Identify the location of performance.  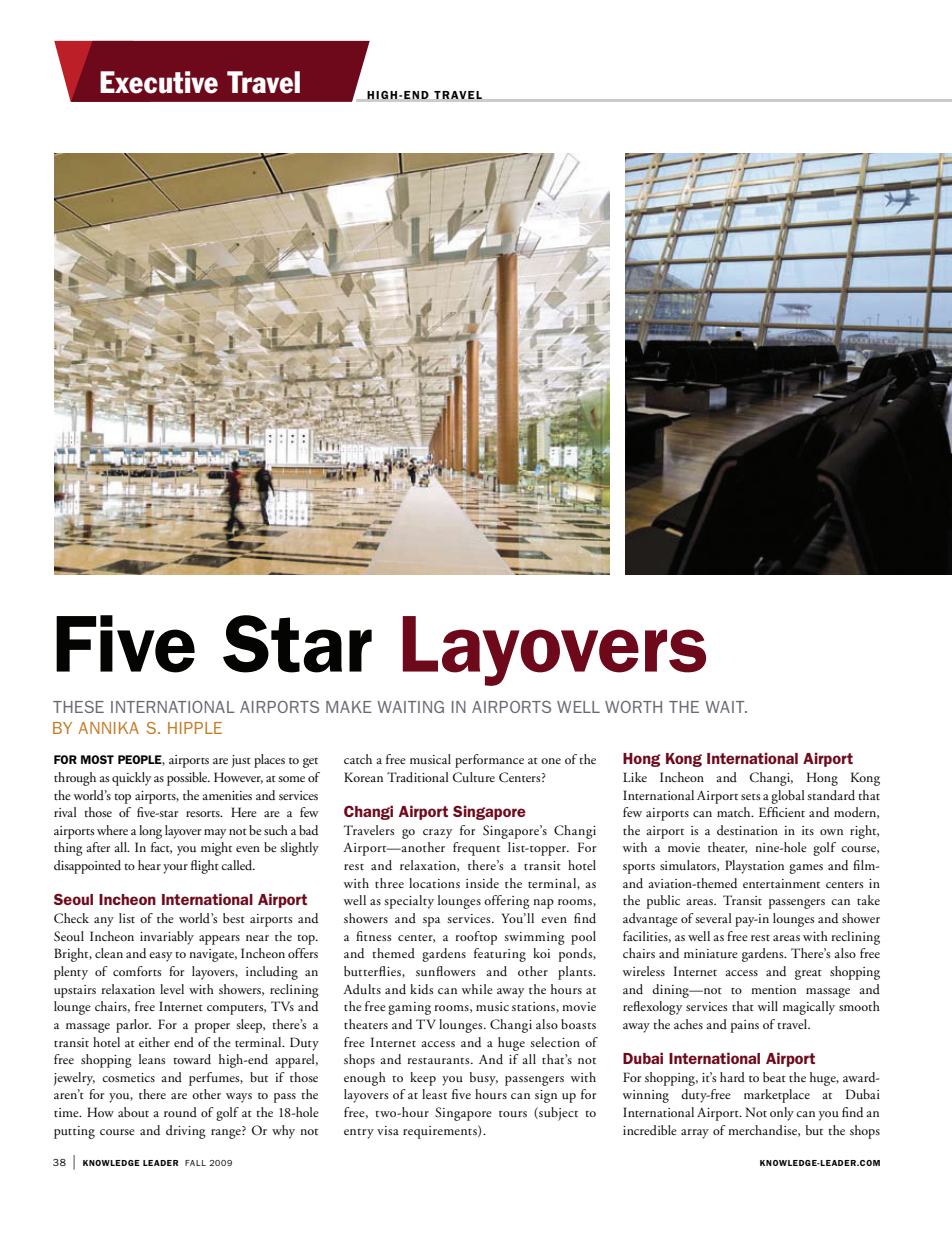
(489, 761).
